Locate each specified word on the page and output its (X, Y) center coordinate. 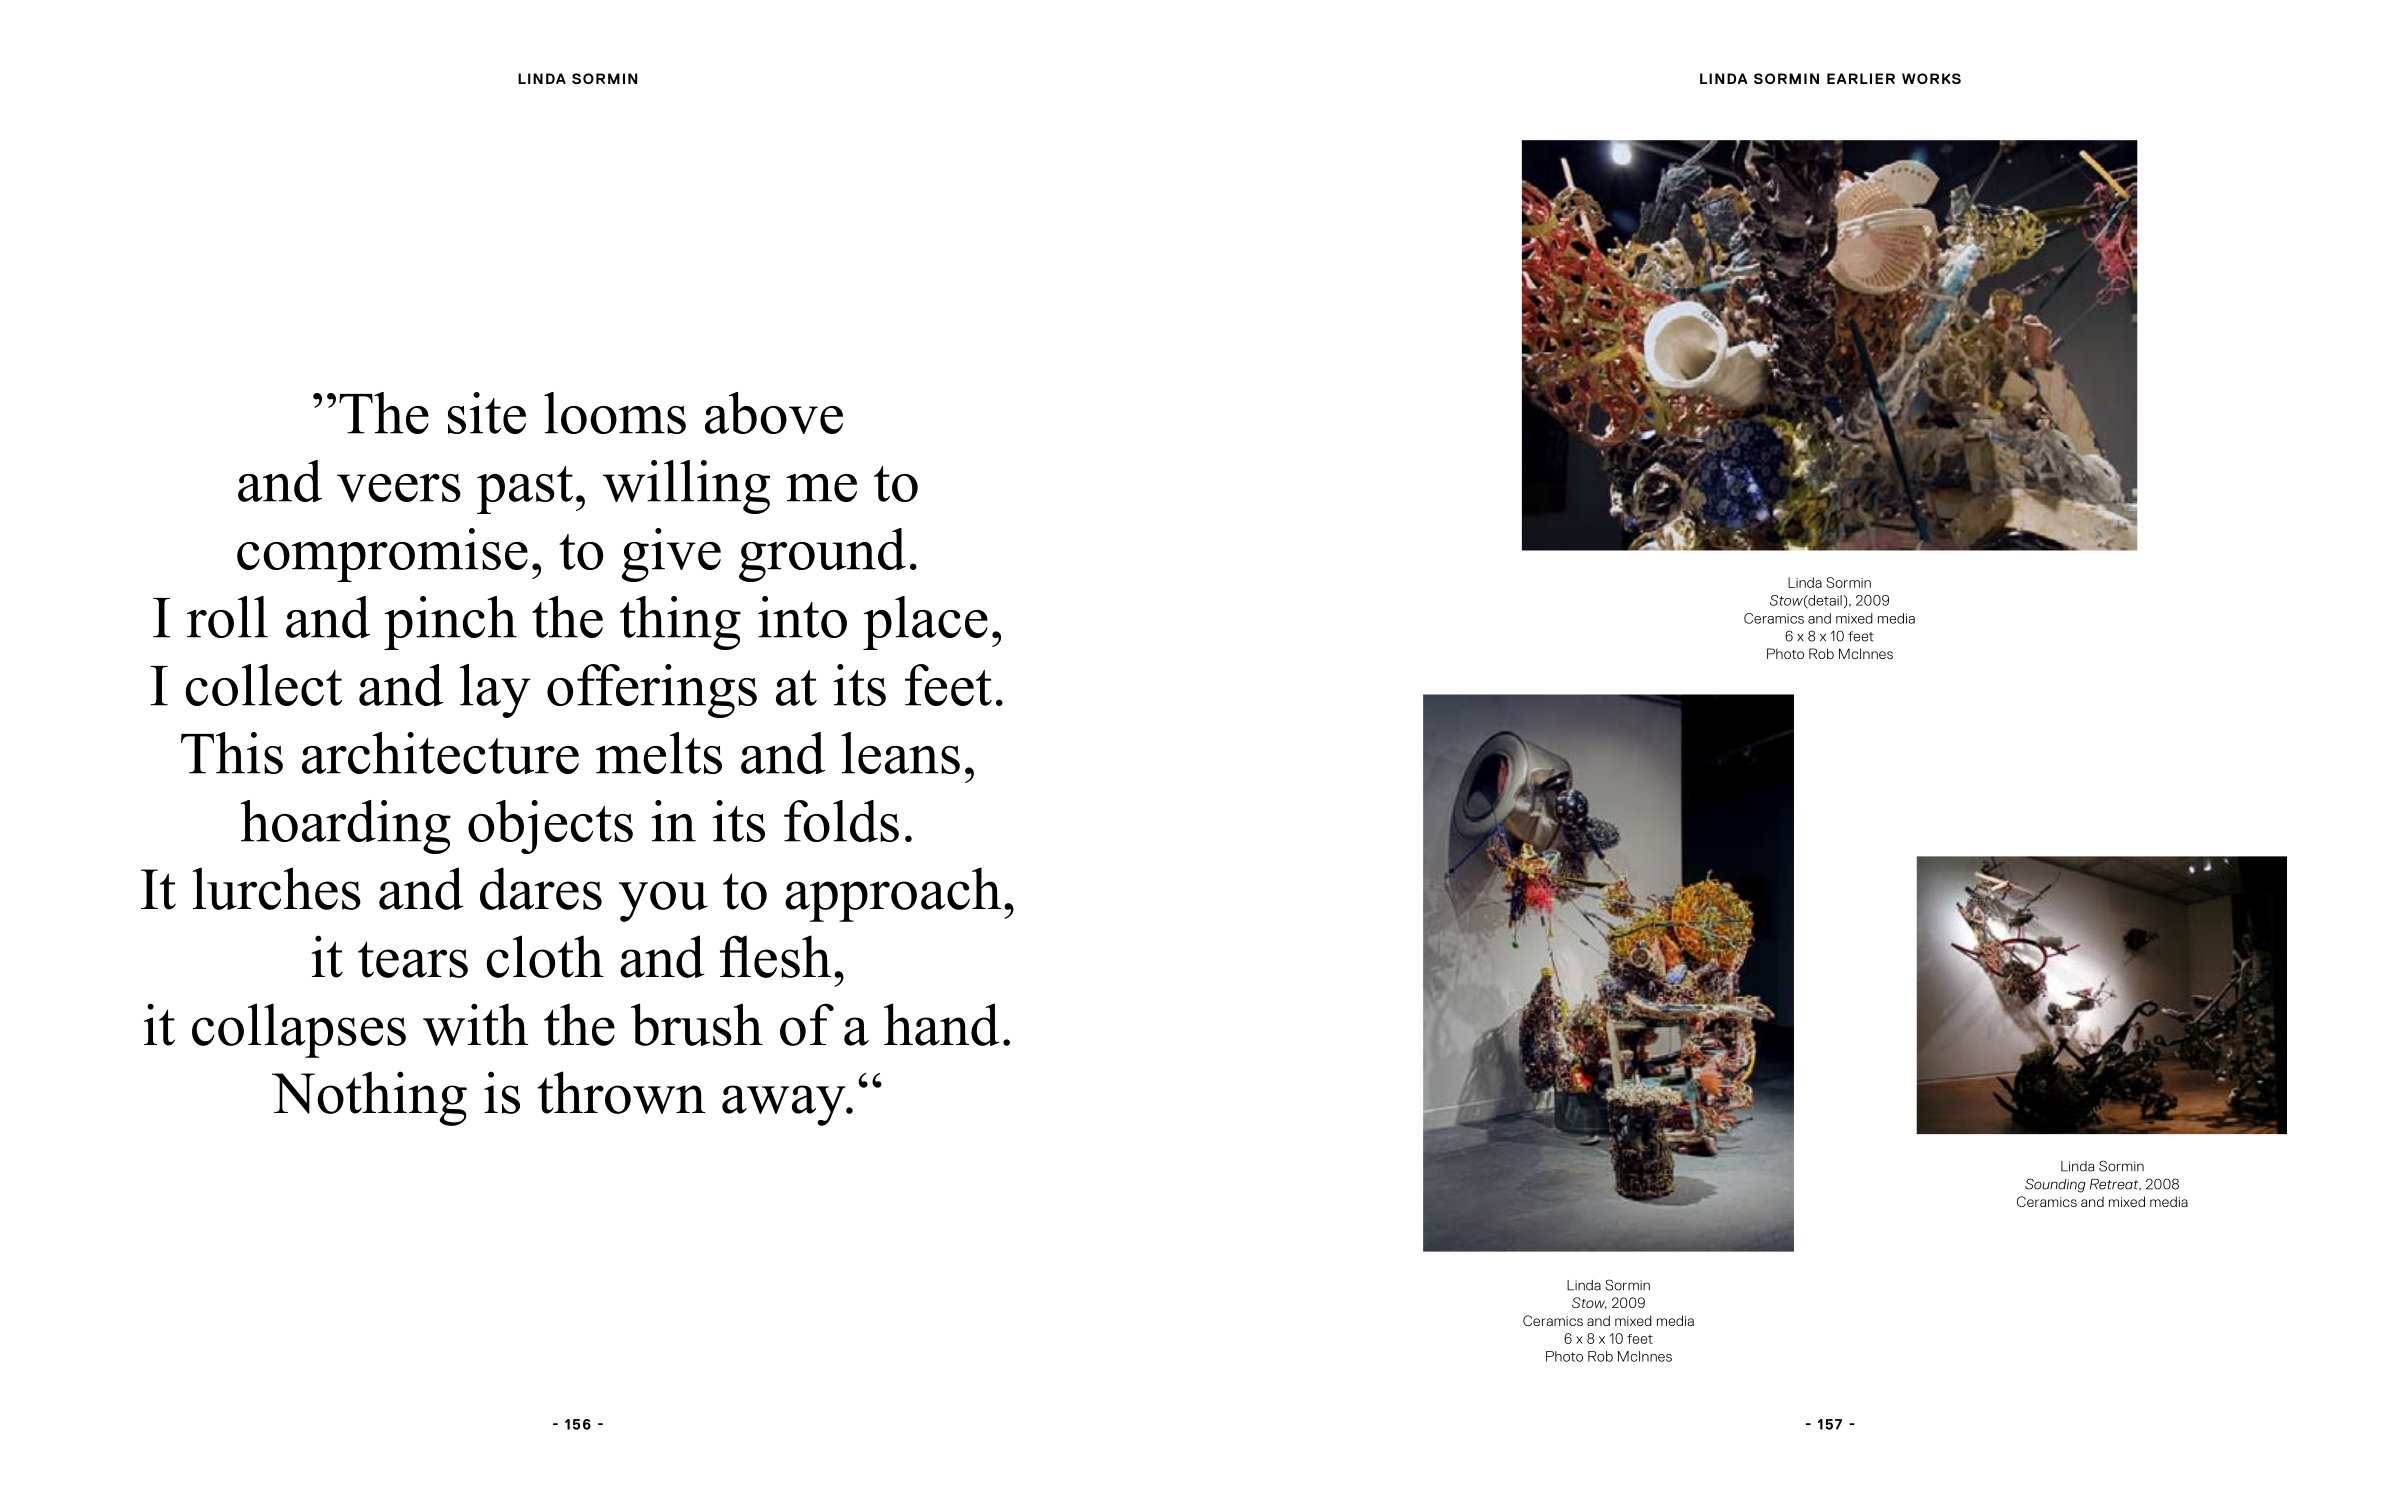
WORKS (1931, 78)
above (774, 413)
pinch (450, 623)
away (785, 1105)
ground (822, 555)
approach (893, 894)
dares (541, 888)
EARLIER (1861, 78)
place (925, 623)
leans (900, 753)
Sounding (2055, 1185)
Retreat (2115, 1185)
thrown (621, 1092)
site (487, 413)
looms (615, 413)
